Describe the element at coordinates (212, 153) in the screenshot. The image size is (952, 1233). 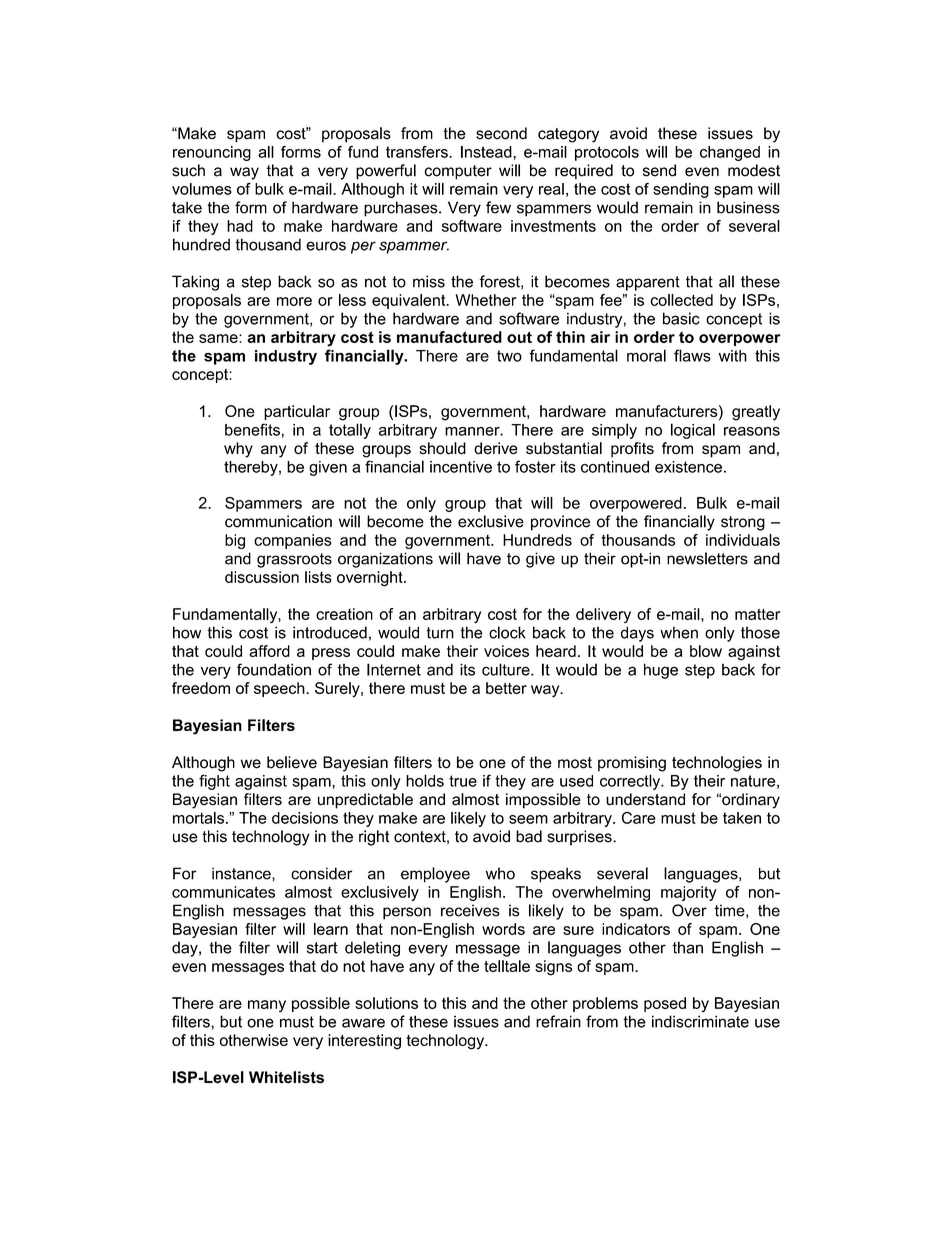
I see `renouncing` at that location.
